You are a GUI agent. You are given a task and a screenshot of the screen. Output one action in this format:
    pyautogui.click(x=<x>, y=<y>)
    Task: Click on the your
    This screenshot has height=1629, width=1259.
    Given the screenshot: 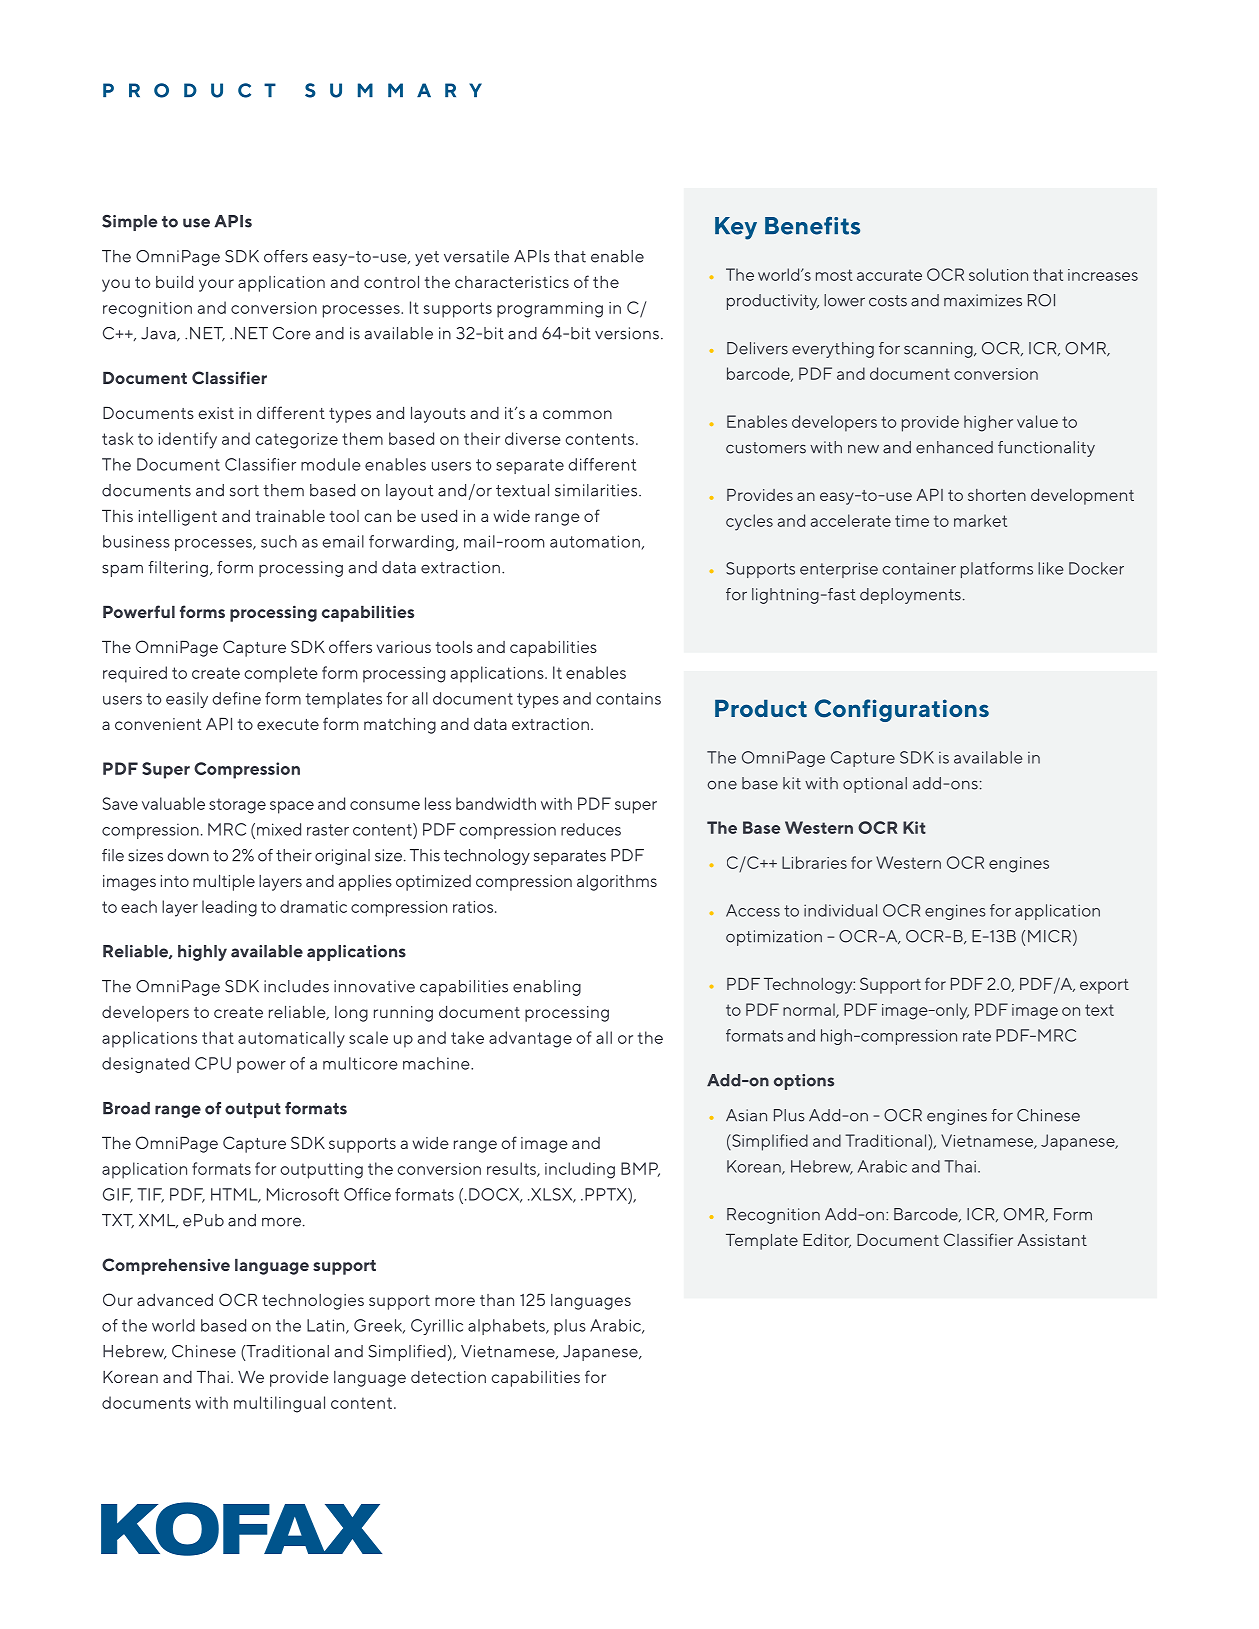 What is the action you would take?
    pyautogui.click(x=216, y=285)
